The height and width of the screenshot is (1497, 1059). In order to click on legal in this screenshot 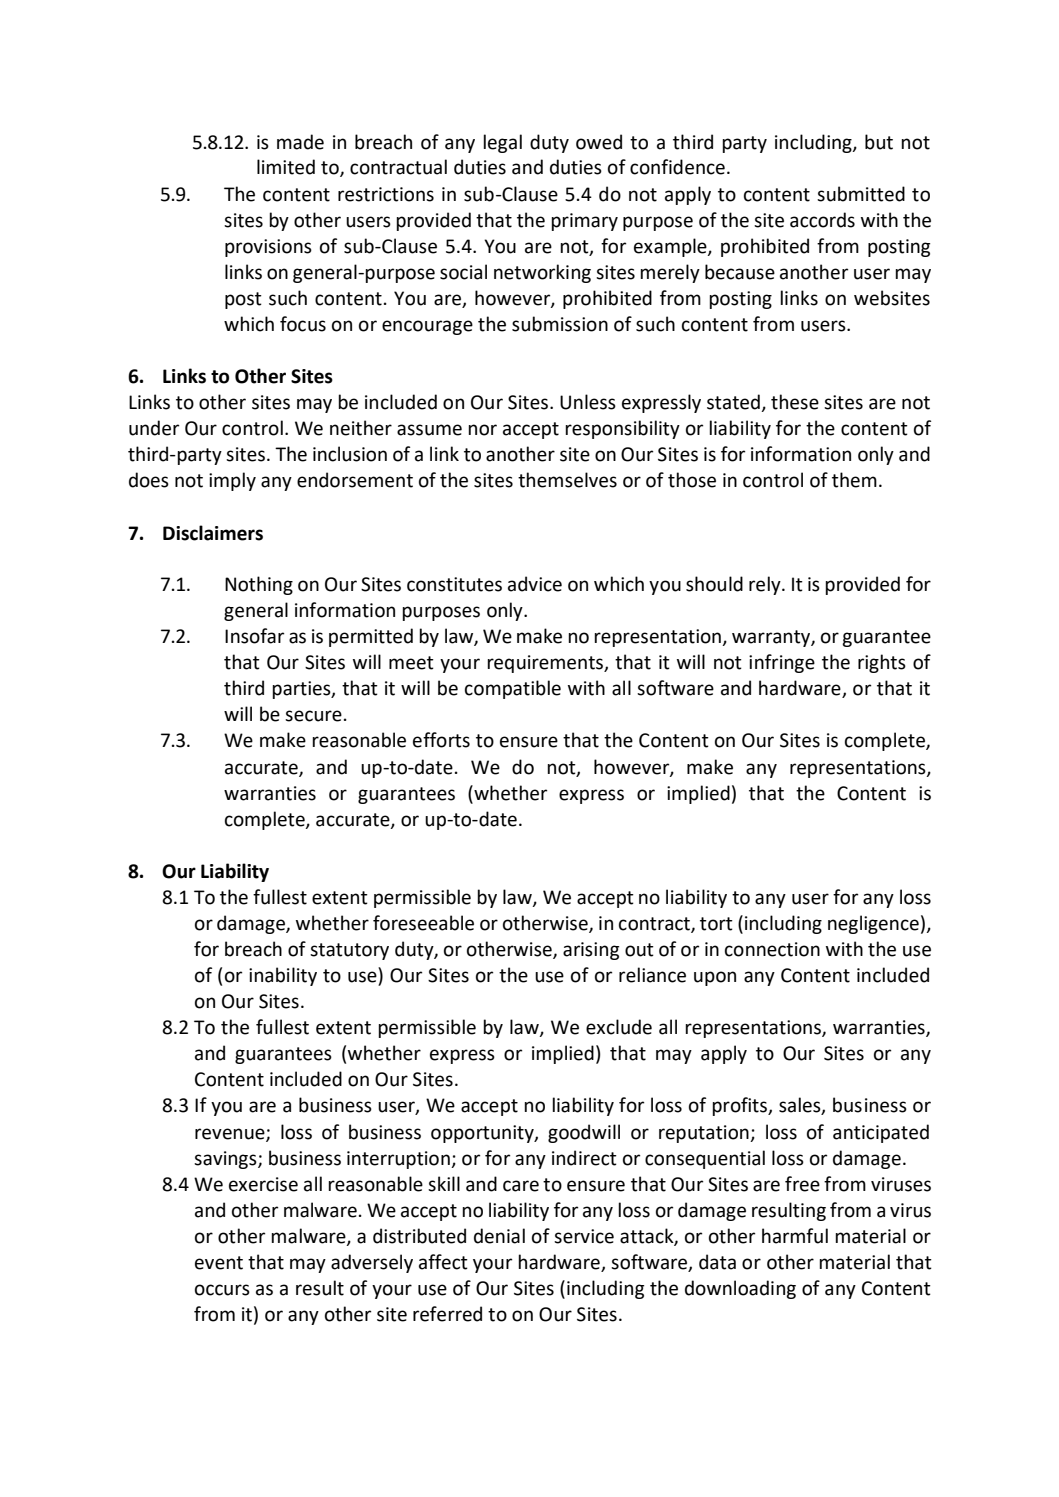, I will do `click(502, 143)`.
